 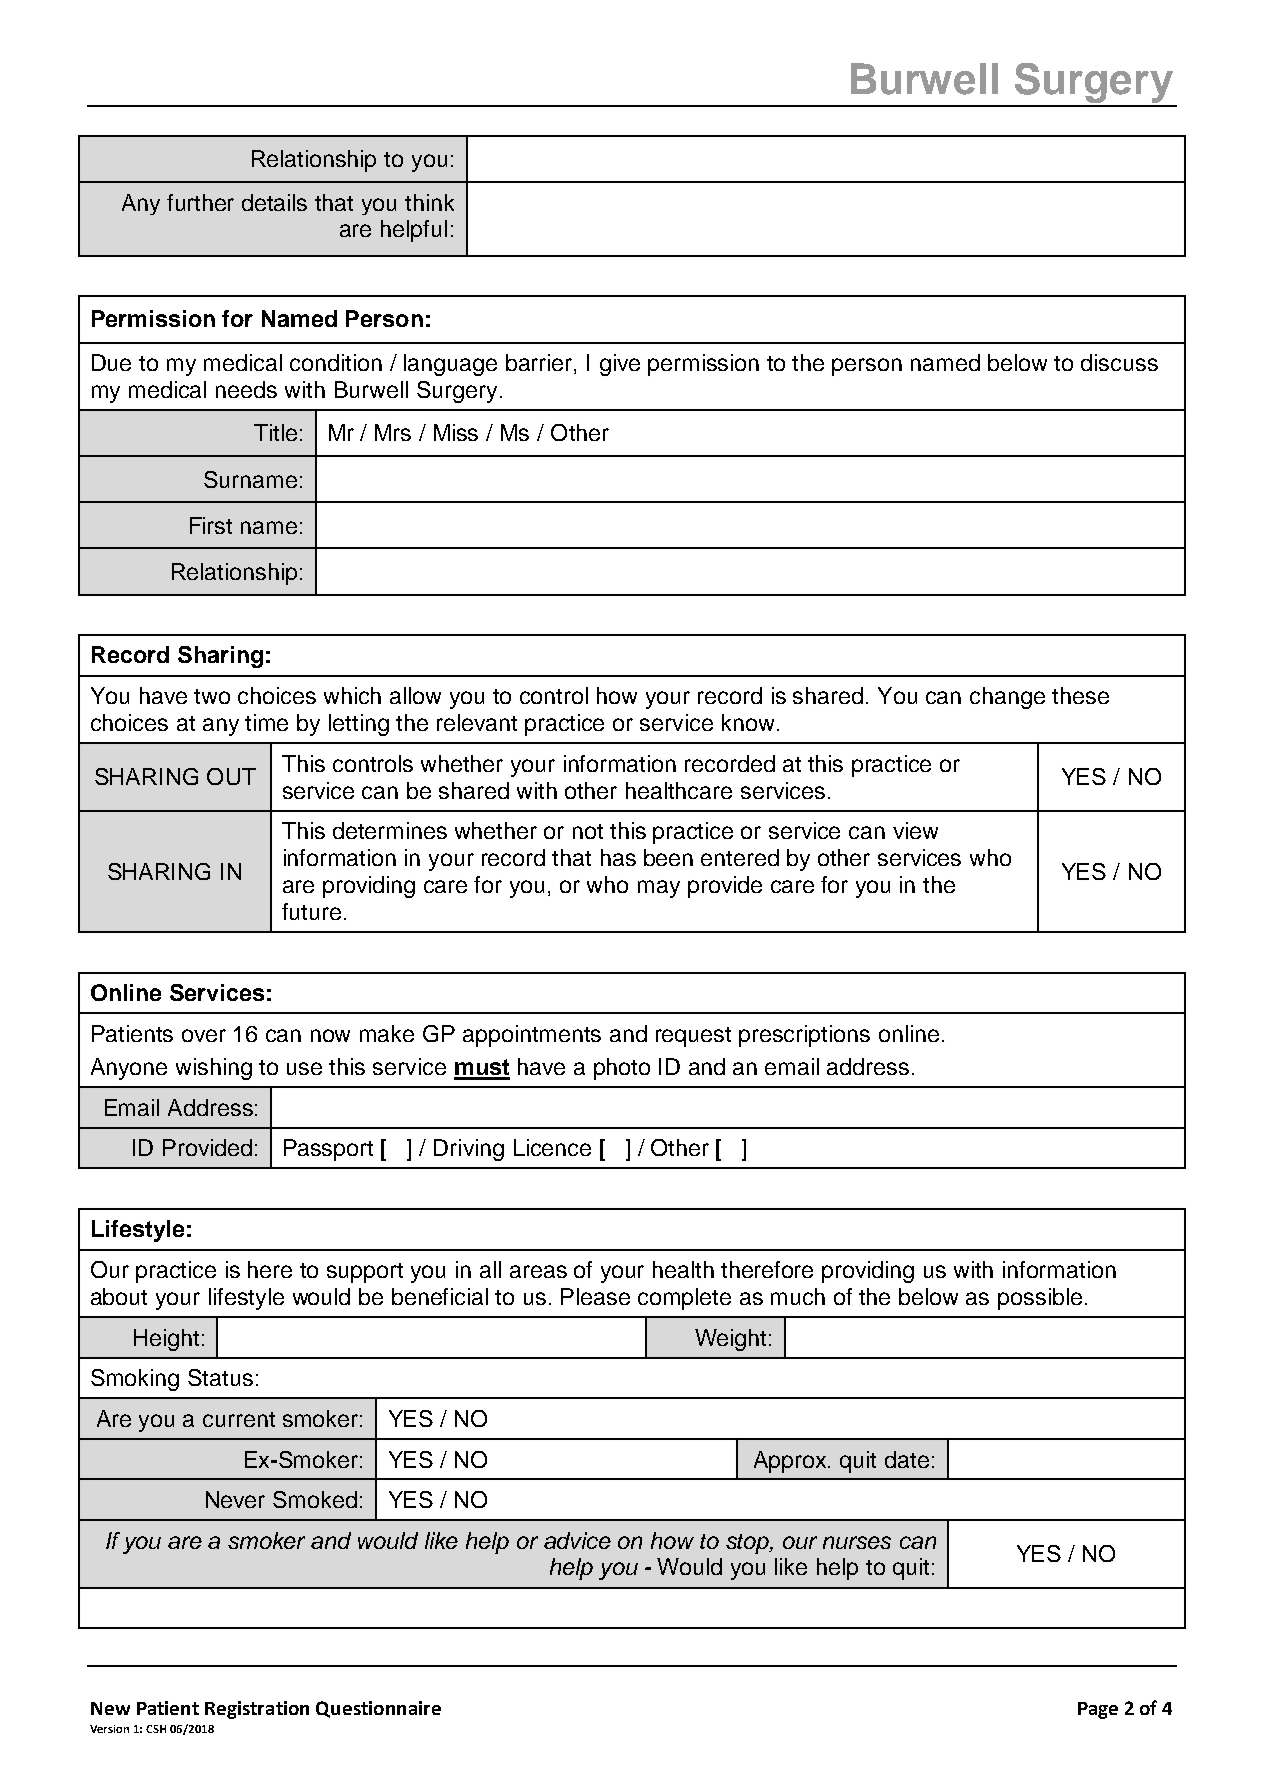 What do you see at coordinates (1007, 698) in the page?
I see `change` at bounding box center [1007, 698].
